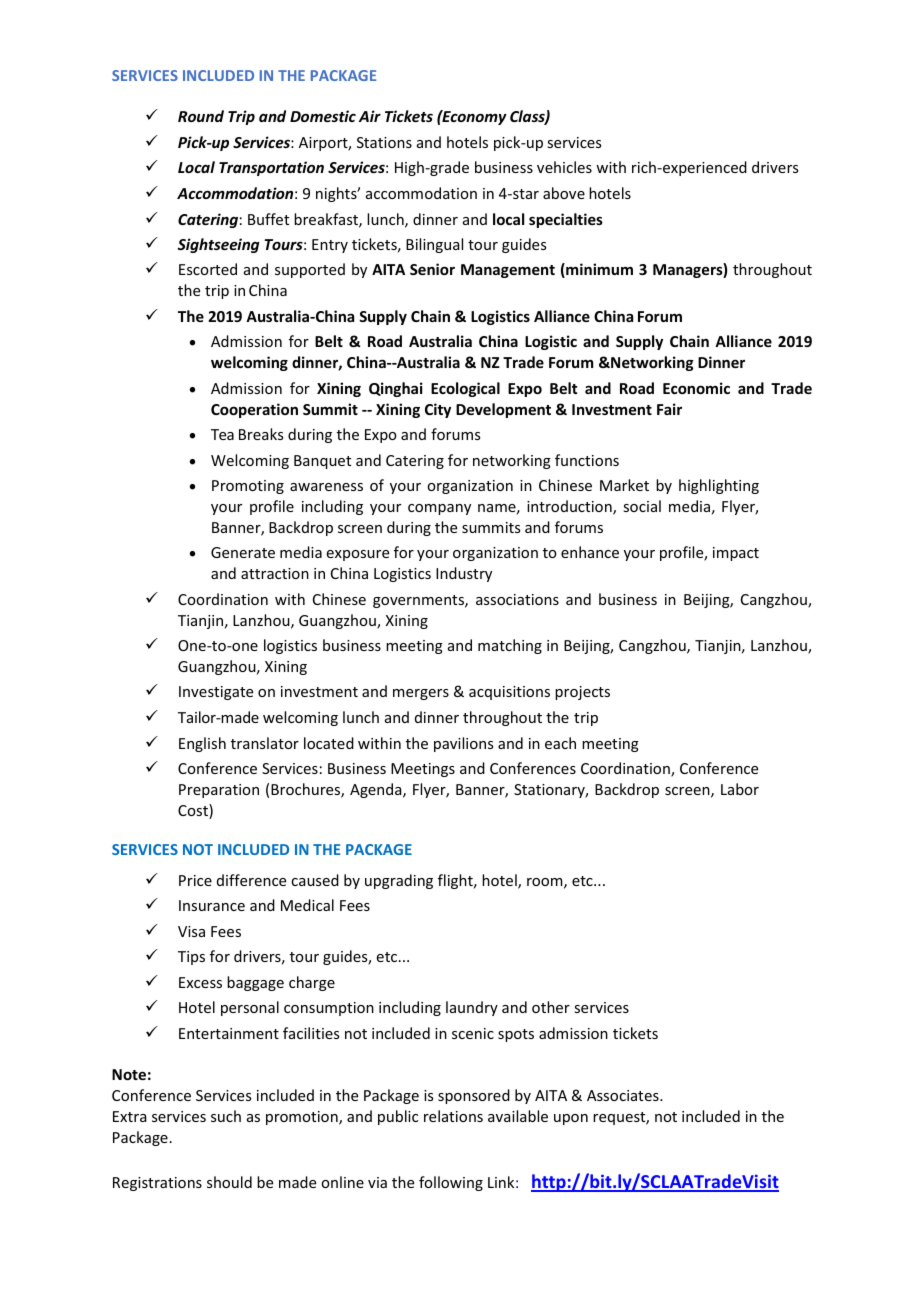  Describe the element at coordinates (564, 167) in the screenshot. I see `vehicles` at that location.
